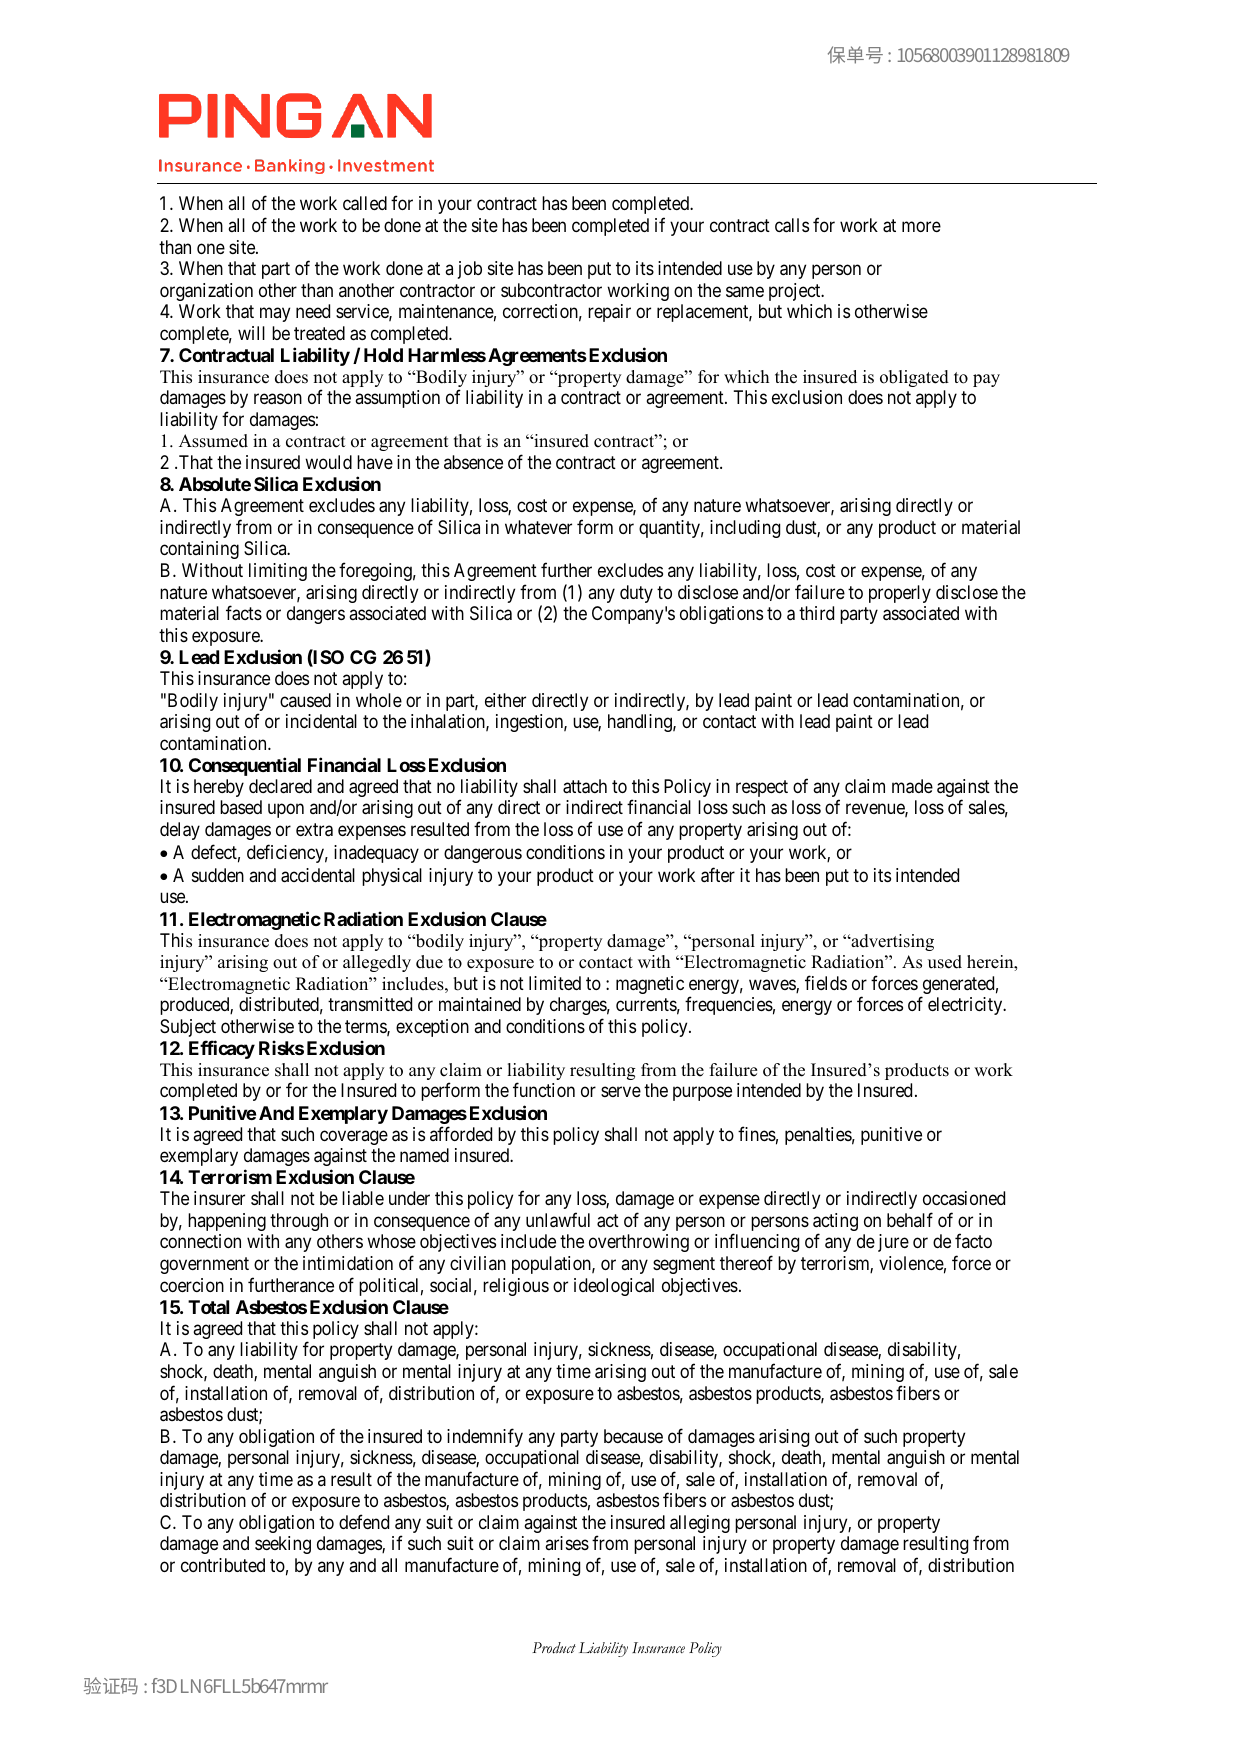 This screenshot has width=1241, height=1756. Describe the element at coordinates (921, 226) in the screenshot. I see `more` at that location.
